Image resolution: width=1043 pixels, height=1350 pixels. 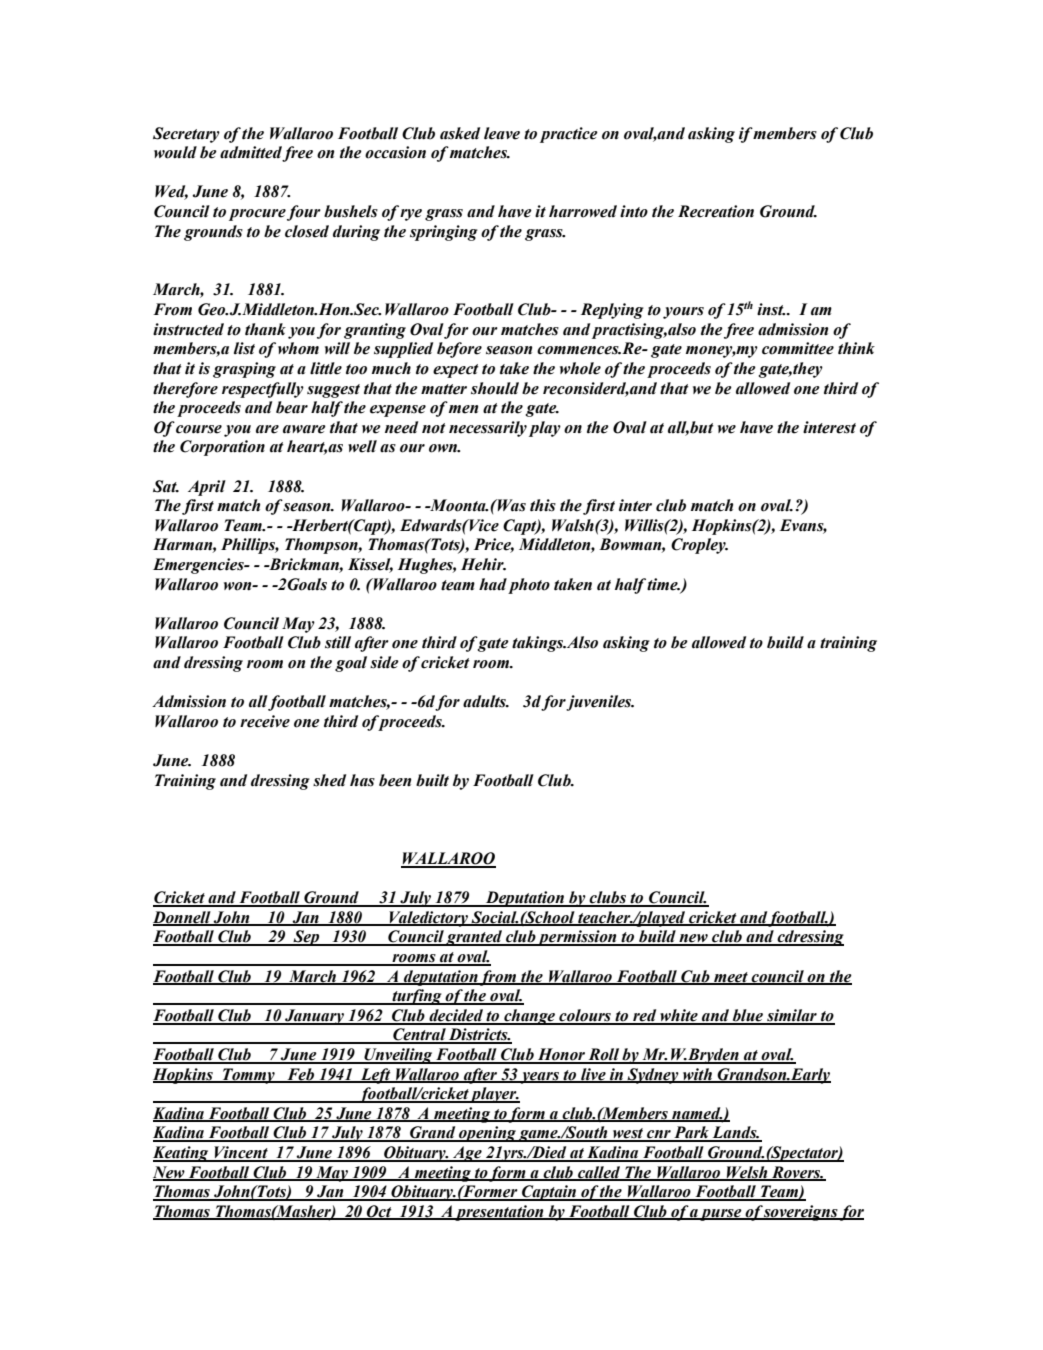 What do you see at coordinates (747, 1173) in the document?
I see `Welsh` at bounding box center [747, 1173].
